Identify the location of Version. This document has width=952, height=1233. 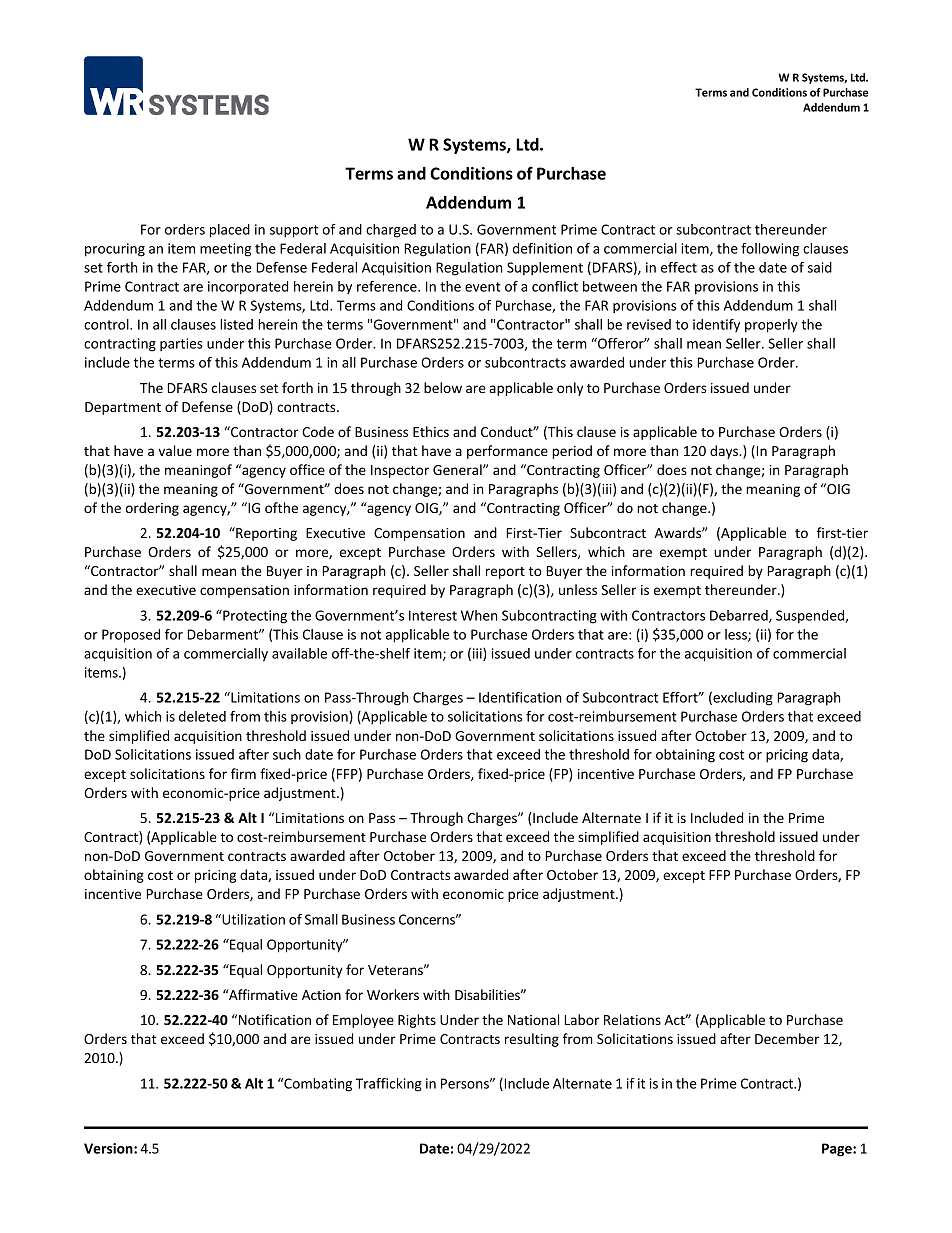
(109, 1148).
